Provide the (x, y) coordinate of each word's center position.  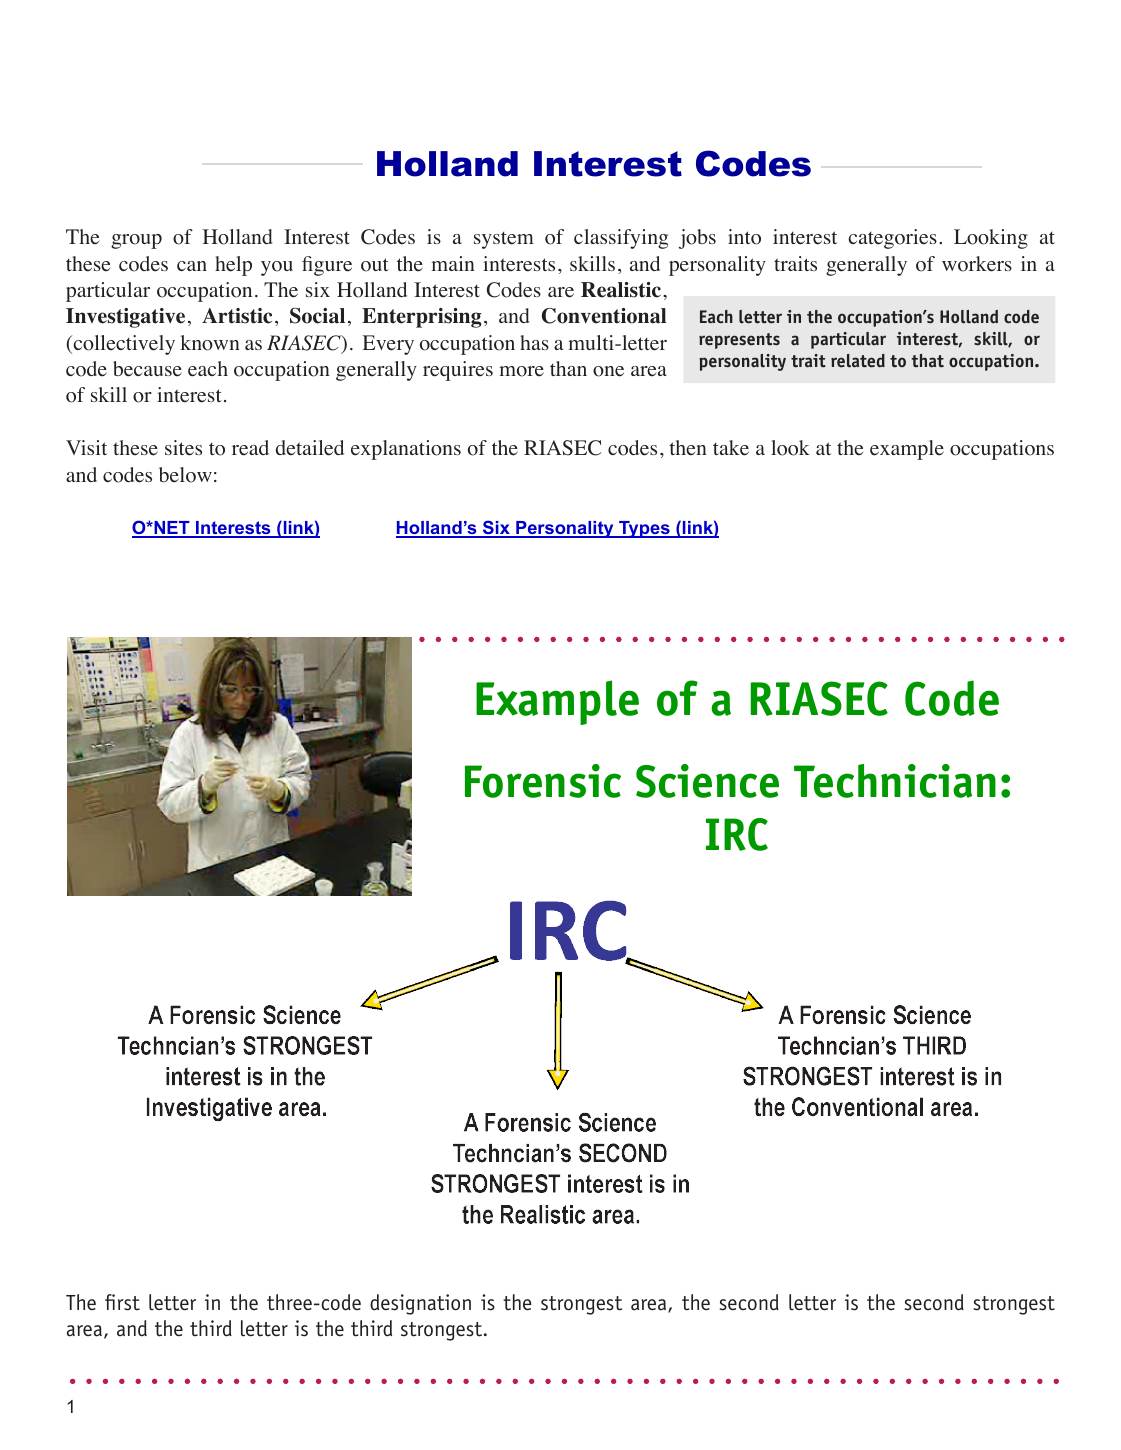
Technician (895, 781)
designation (420, 1304)
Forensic (543, 781)
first (122, 1302)
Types (644, 529)
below (185, 475)
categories (892, 239)
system (504, 240)
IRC (737, 834)
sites (183, 448)
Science (707, 781)
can (192, 266)
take (731, 448)
